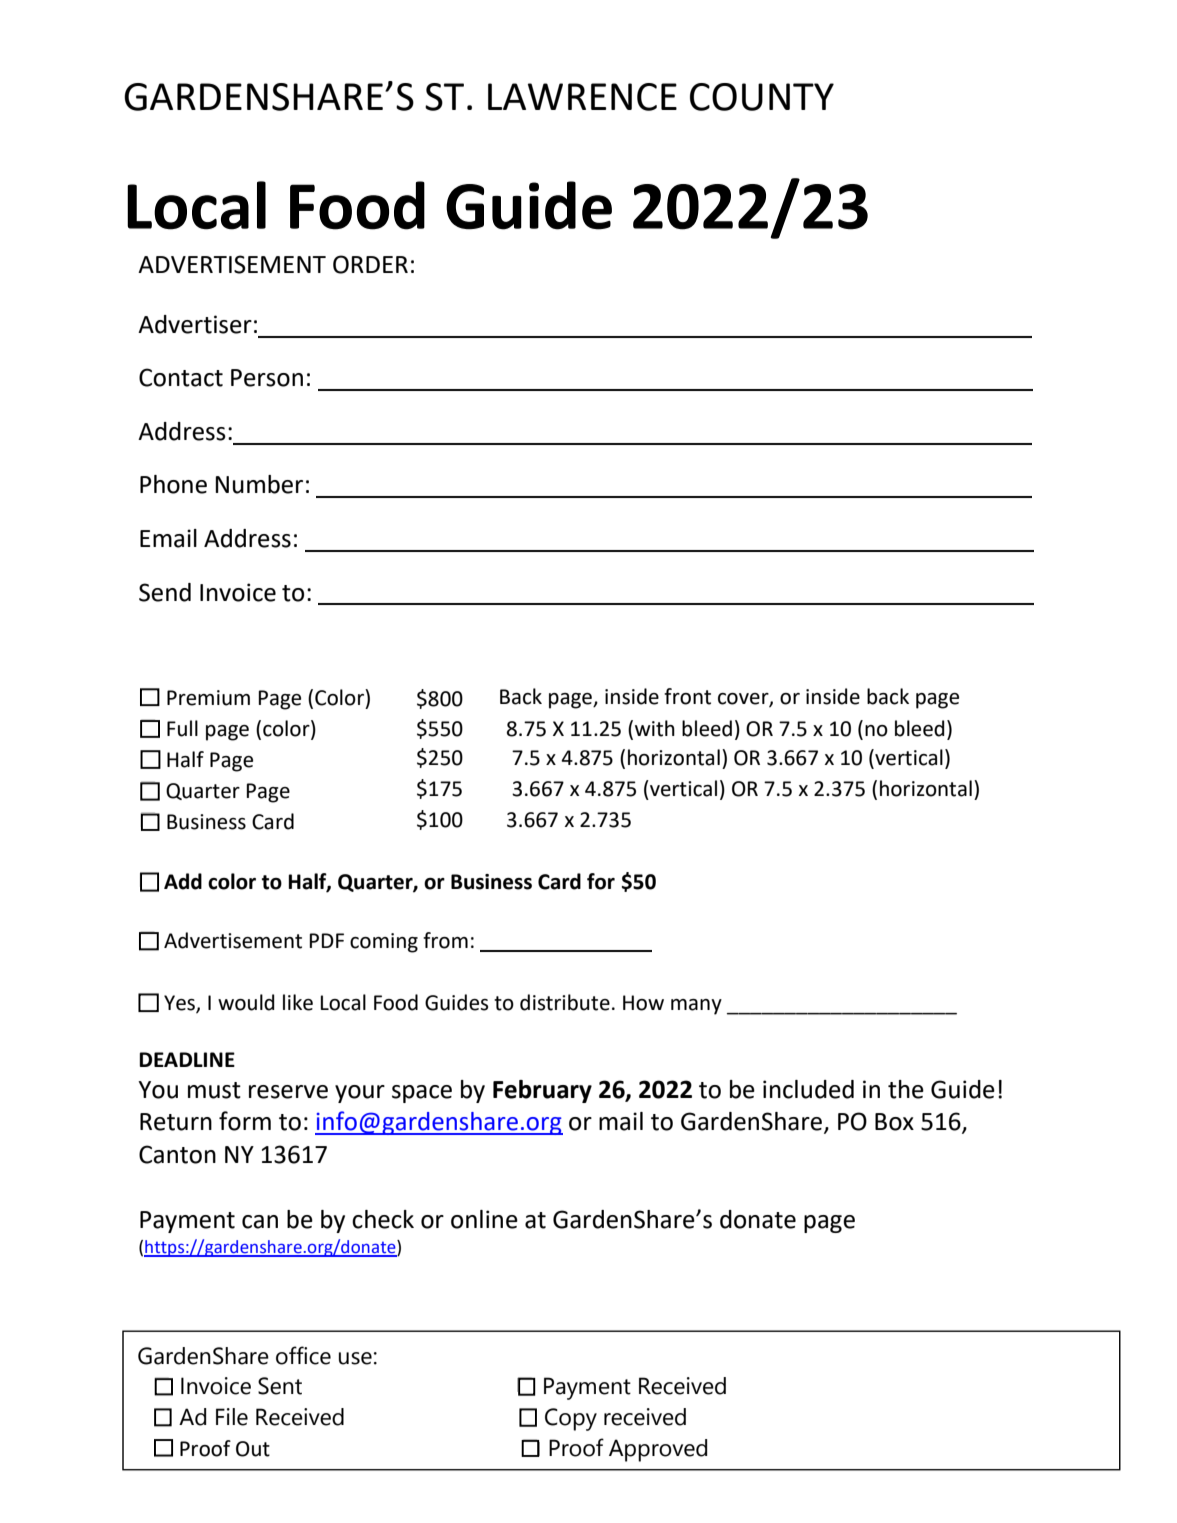 The height and width of the document is (1523, 1177). Describe the element at coordinates (762, 97) in the document. I see `COUNTY` at that location.
